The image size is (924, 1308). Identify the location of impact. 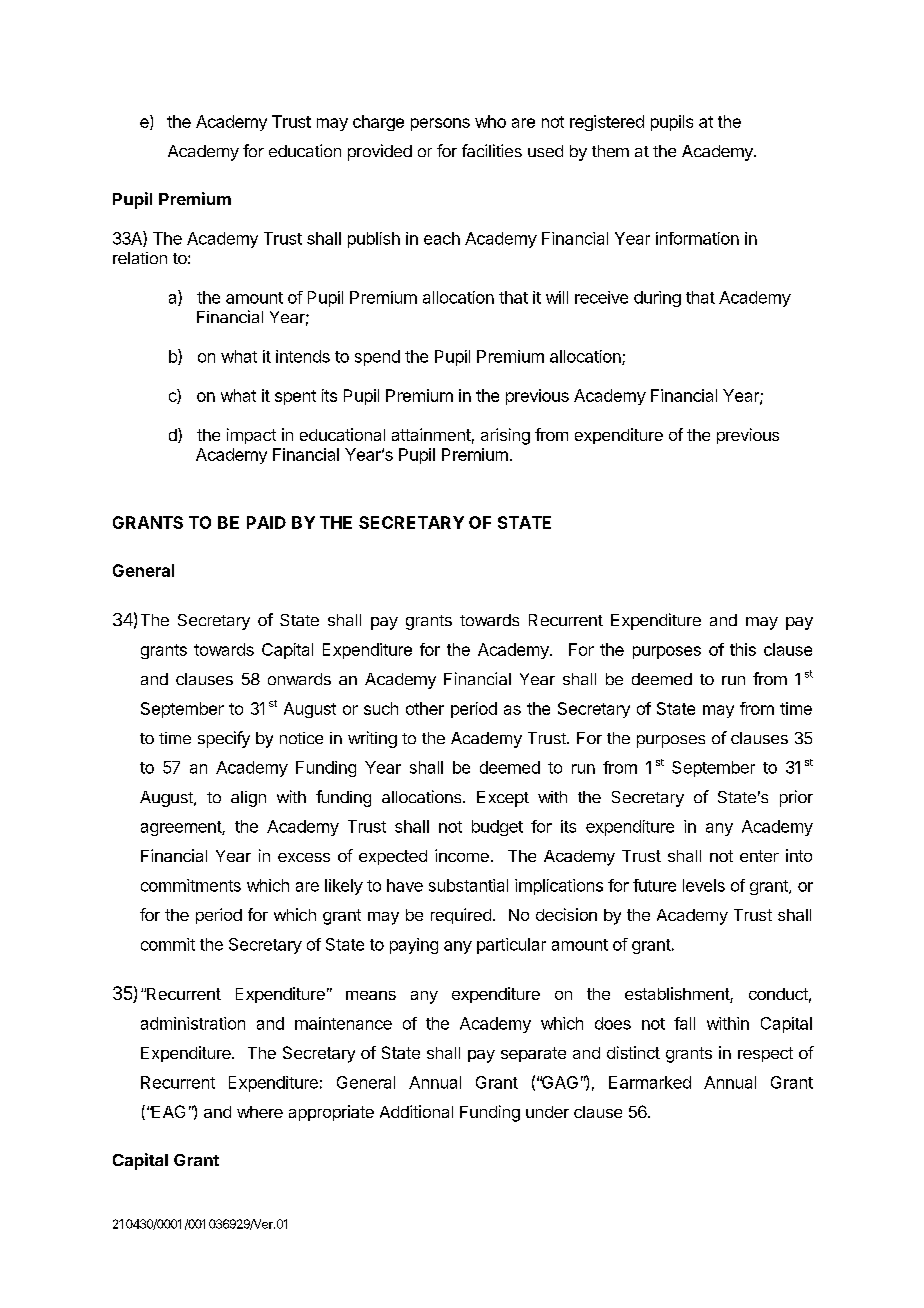
(251, 436).
